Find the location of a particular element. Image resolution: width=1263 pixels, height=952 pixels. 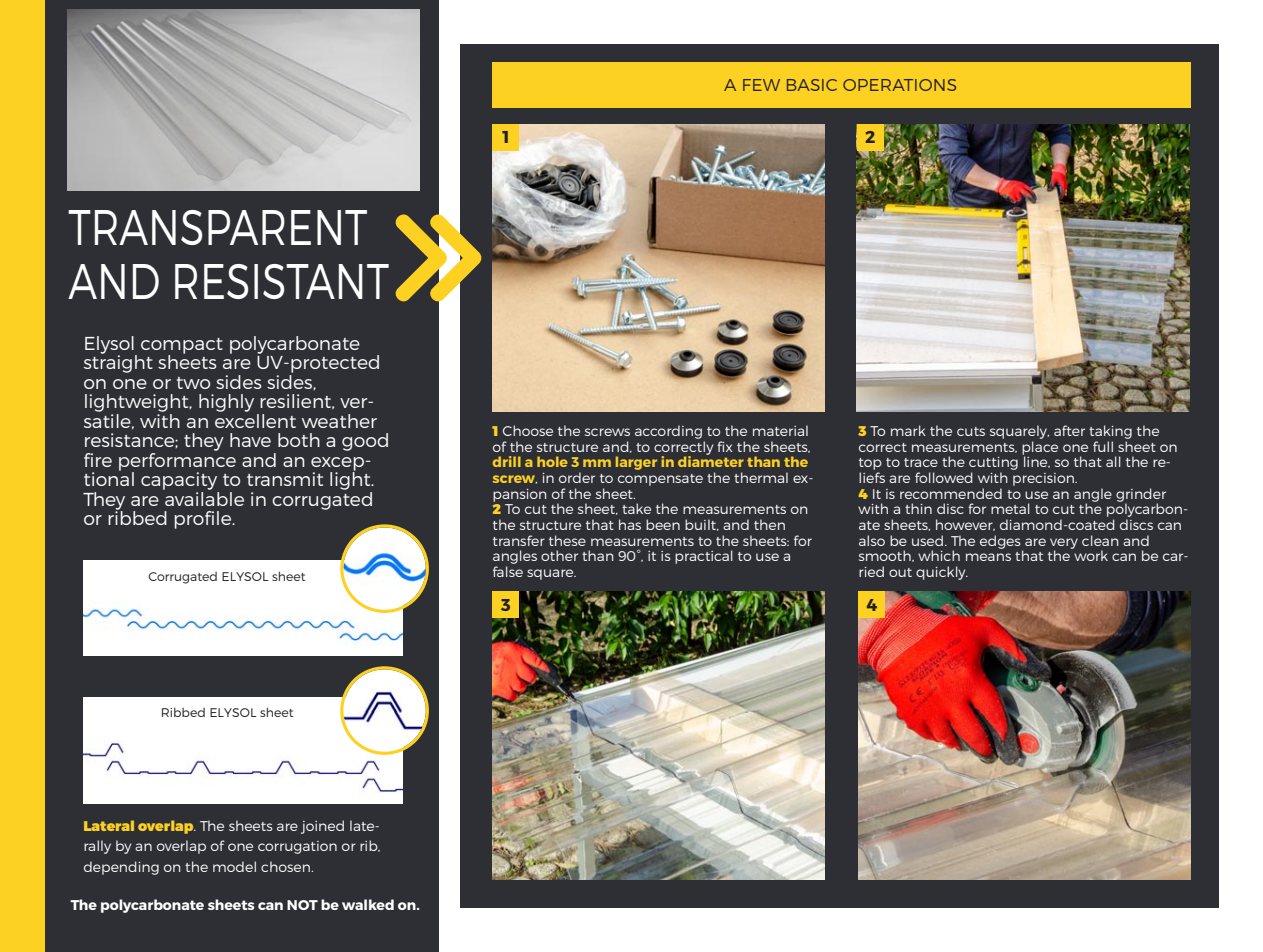

take is located at coordinates (636, 508).
